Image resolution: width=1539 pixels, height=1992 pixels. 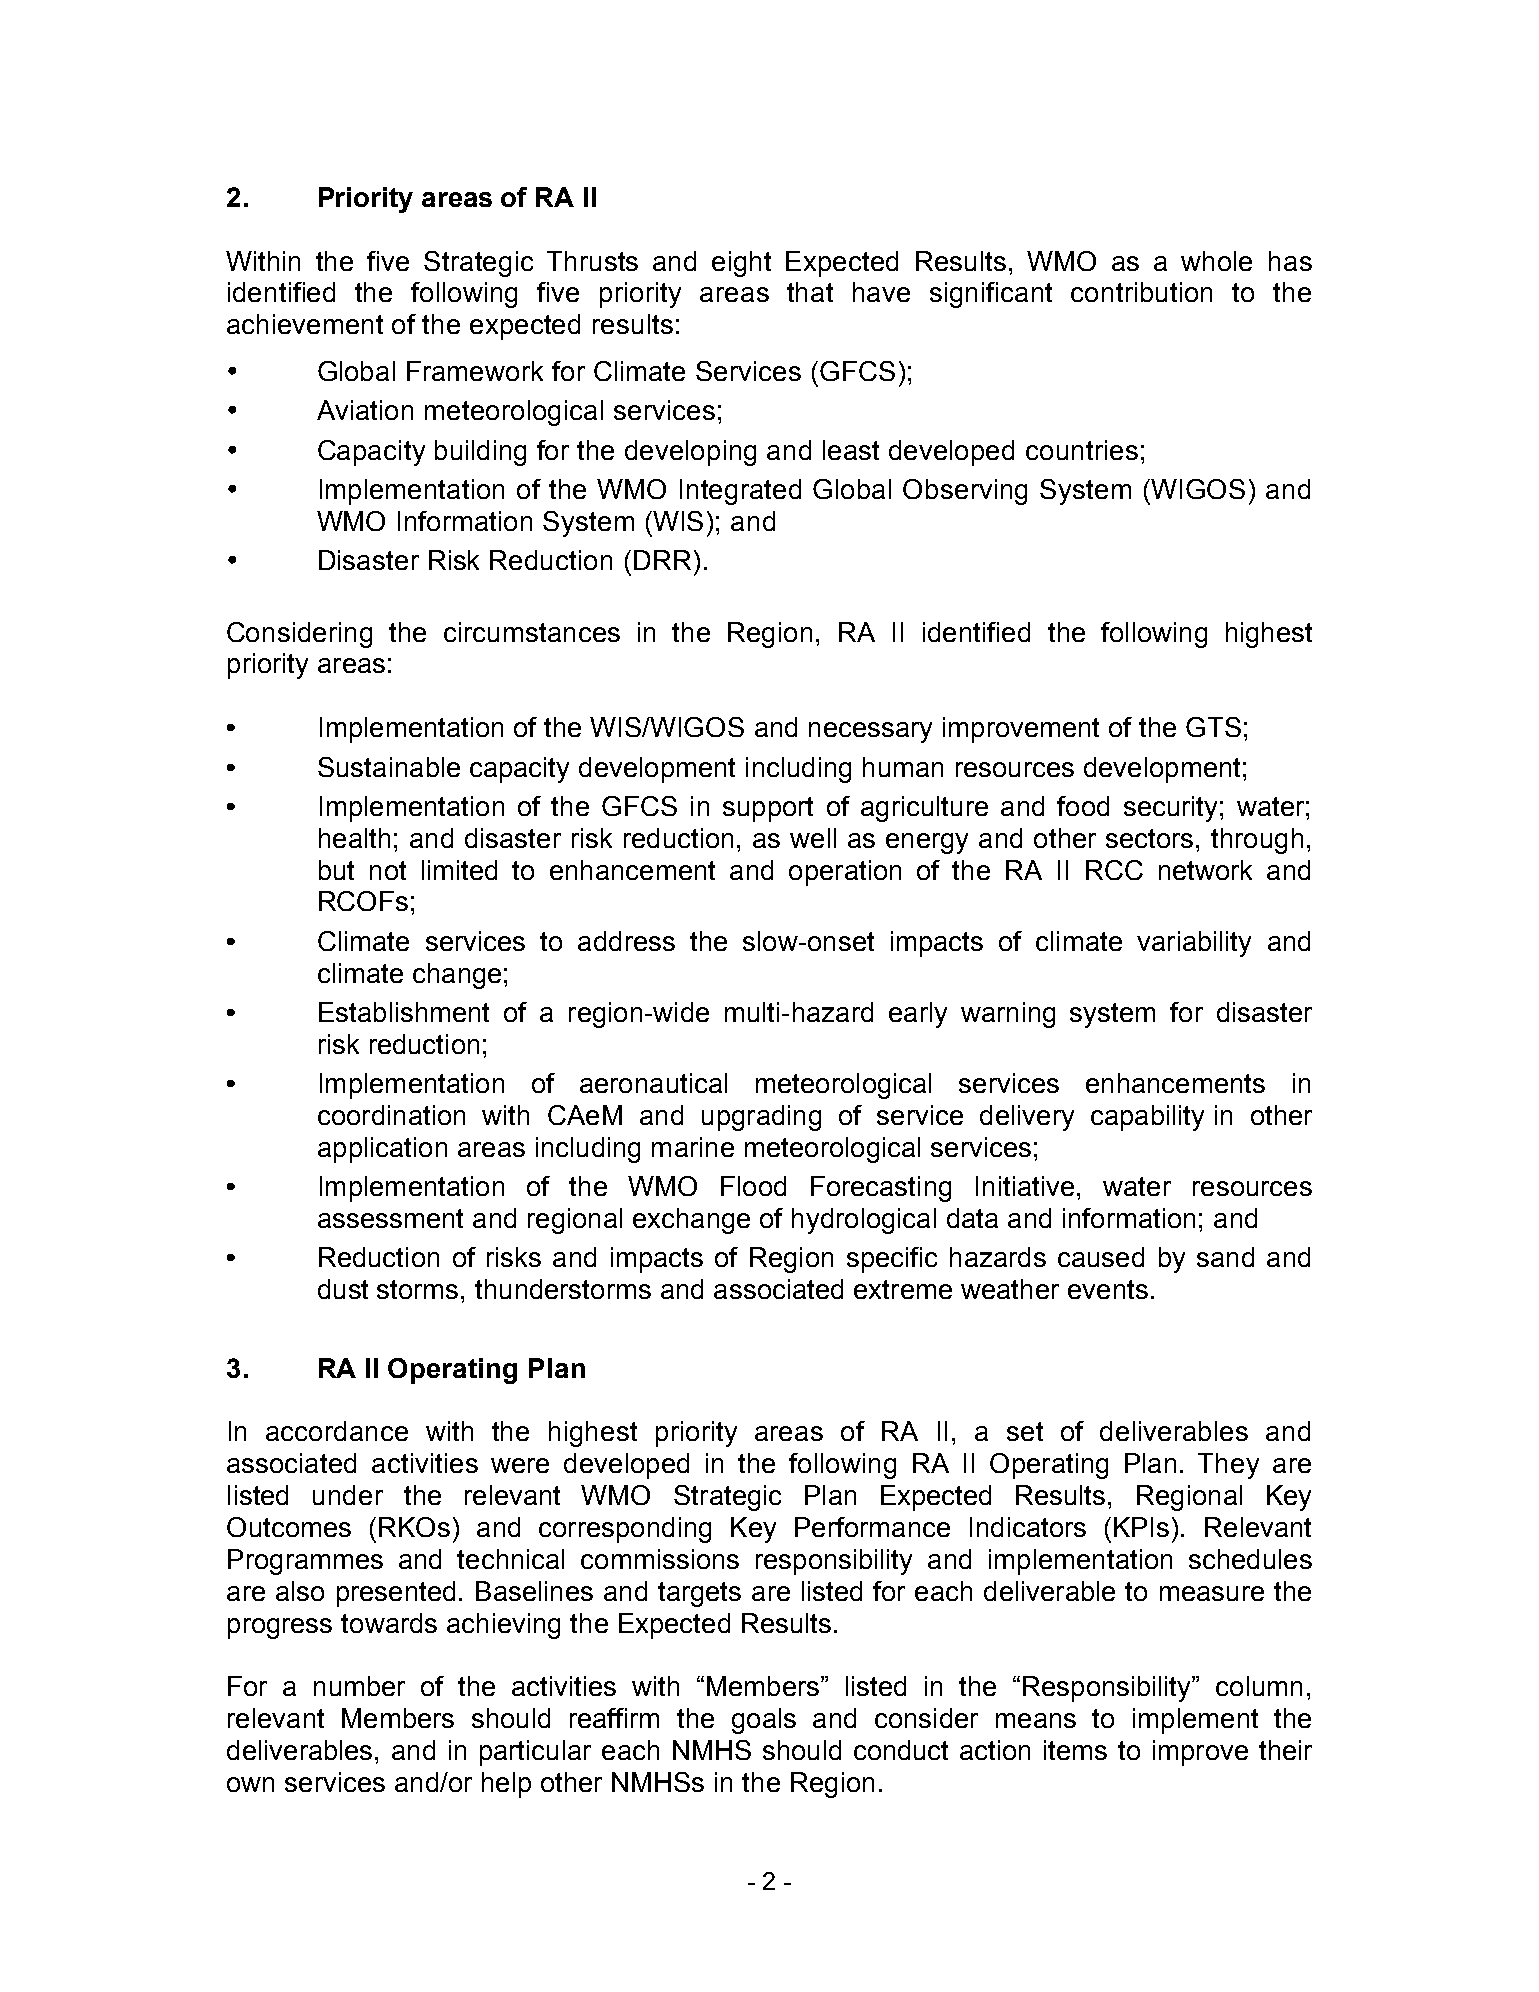 I want to click on that, so click(x=810, y=292).
